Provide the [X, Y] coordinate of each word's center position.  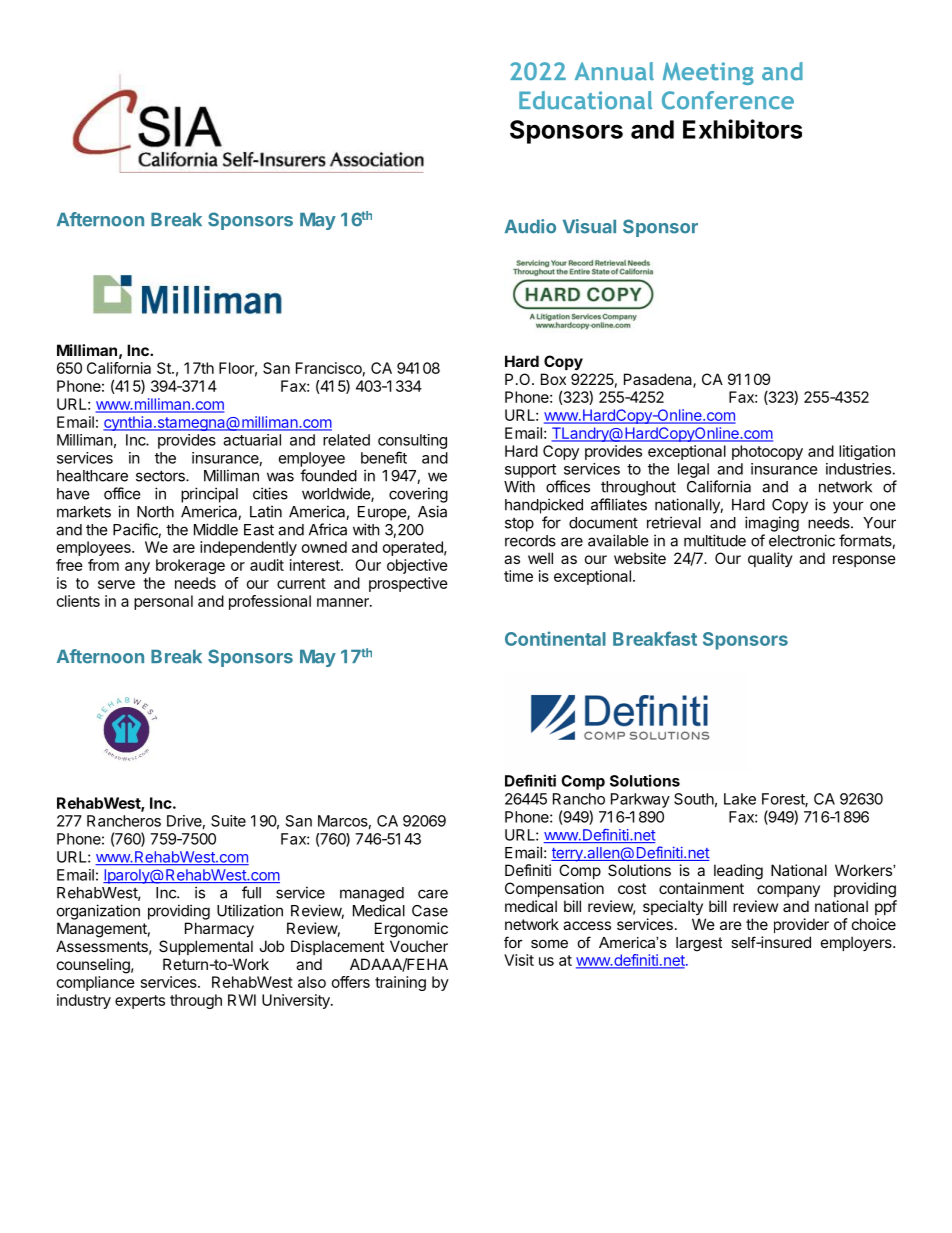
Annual [614, 71]
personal [163, 602]
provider [801, 925]
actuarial [252, 440]
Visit [519, 960]
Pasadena [659, 380]
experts [140, 1002]
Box [553, 379]
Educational [585, 100]
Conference [728, 100]
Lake [740, 799]
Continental [555, 638]
